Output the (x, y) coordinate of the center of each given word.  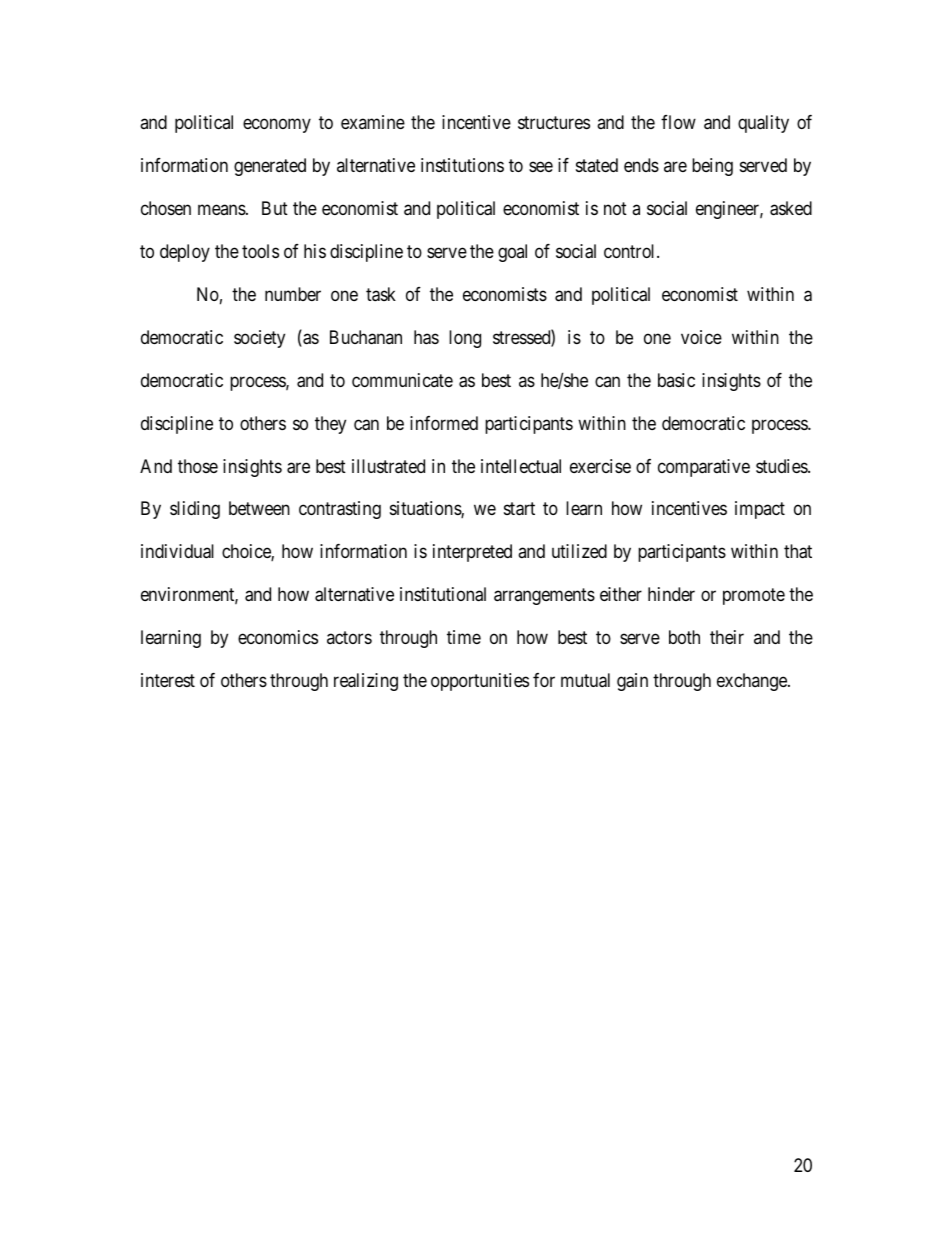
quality (763, 124)
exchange (753, 682)
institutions (462, 165)
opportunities (480, 682)
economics (278, 637)
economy (277, 125)
